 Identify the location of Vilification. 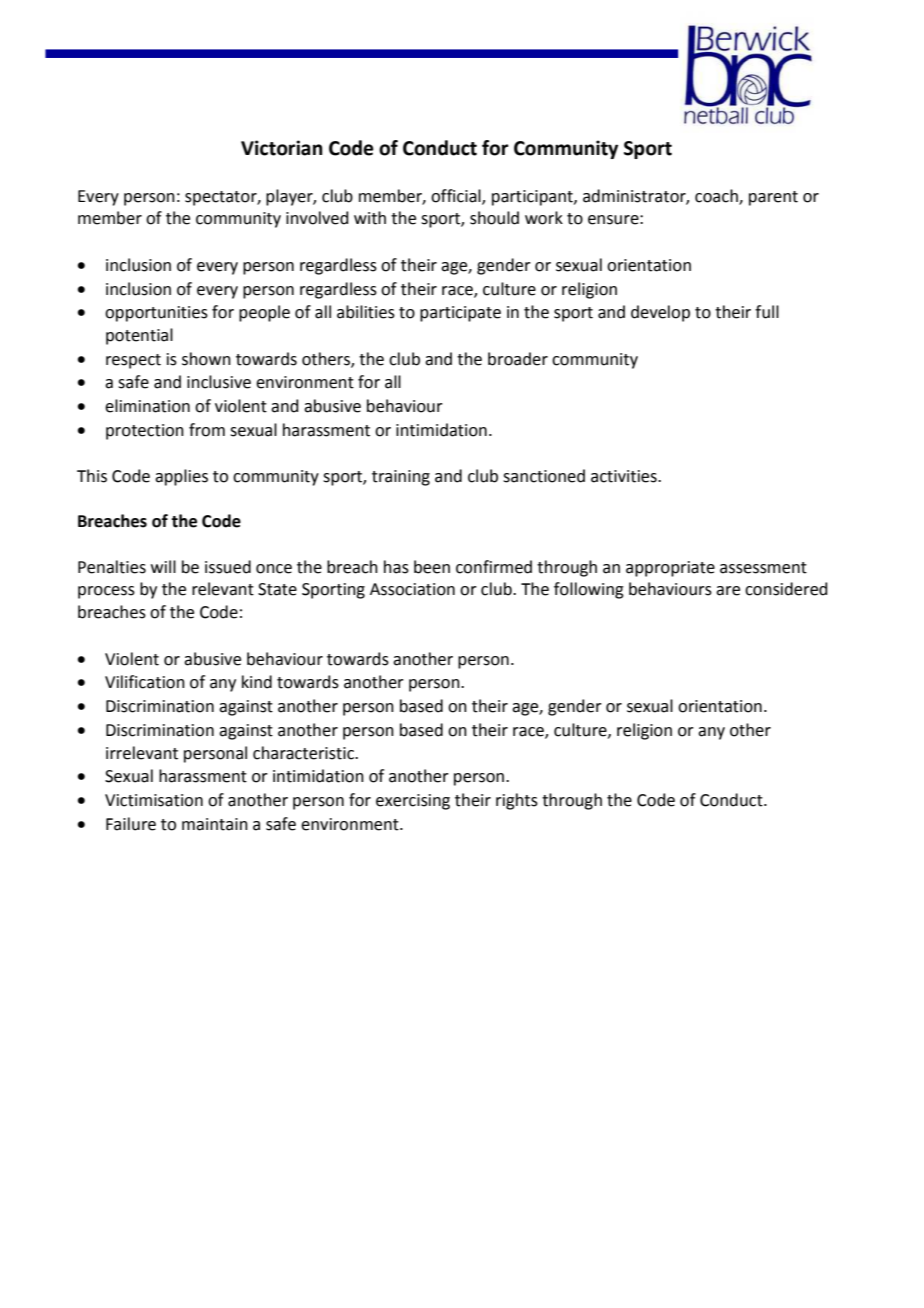
(145, 682).
